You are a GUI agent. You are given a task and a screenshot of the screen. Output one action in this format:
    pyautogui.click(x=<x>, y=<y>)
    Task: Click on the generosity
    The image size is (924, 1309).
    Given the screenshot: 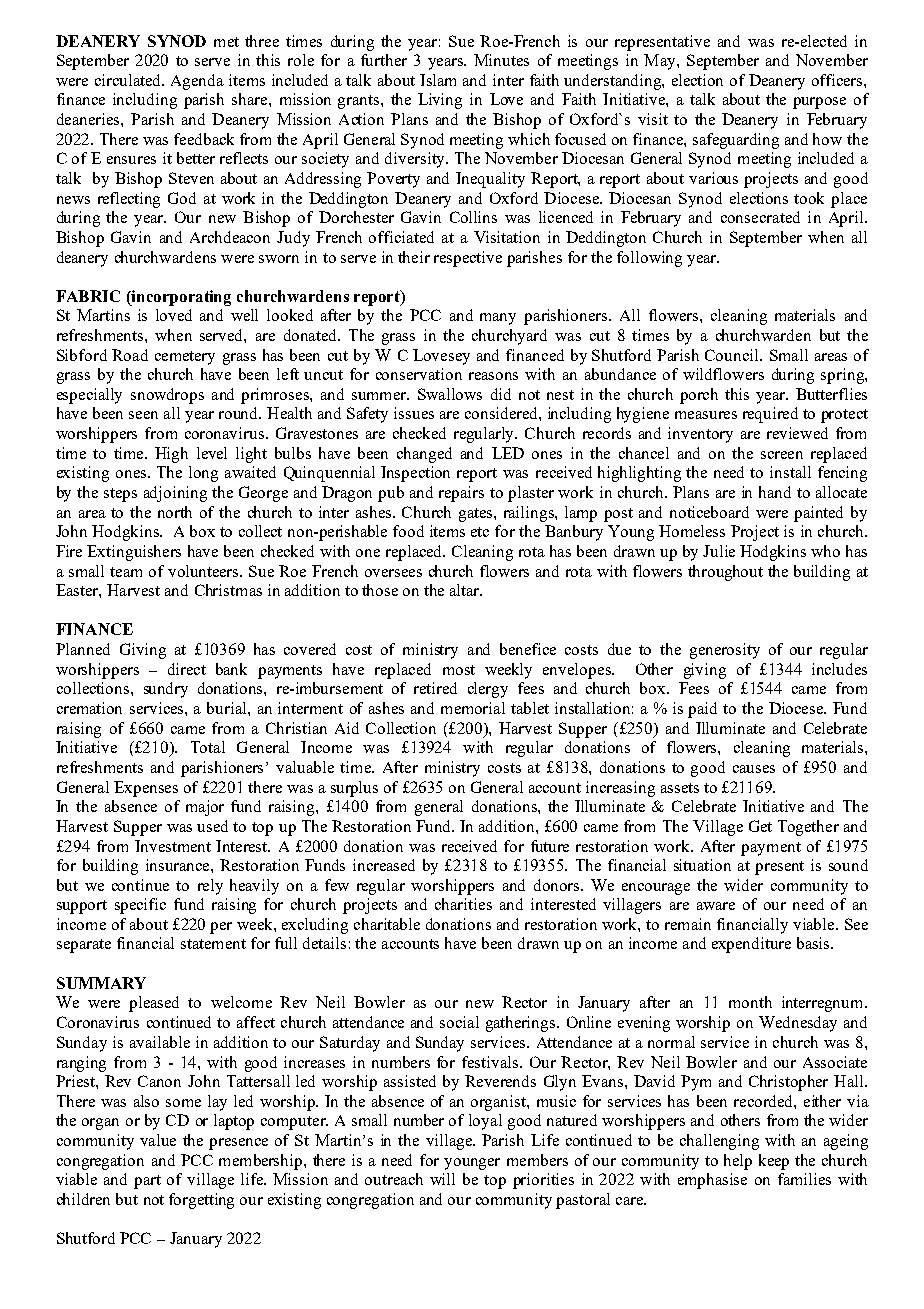 What is the action you would take?
    pyautogui.click(x=725, y=651)
